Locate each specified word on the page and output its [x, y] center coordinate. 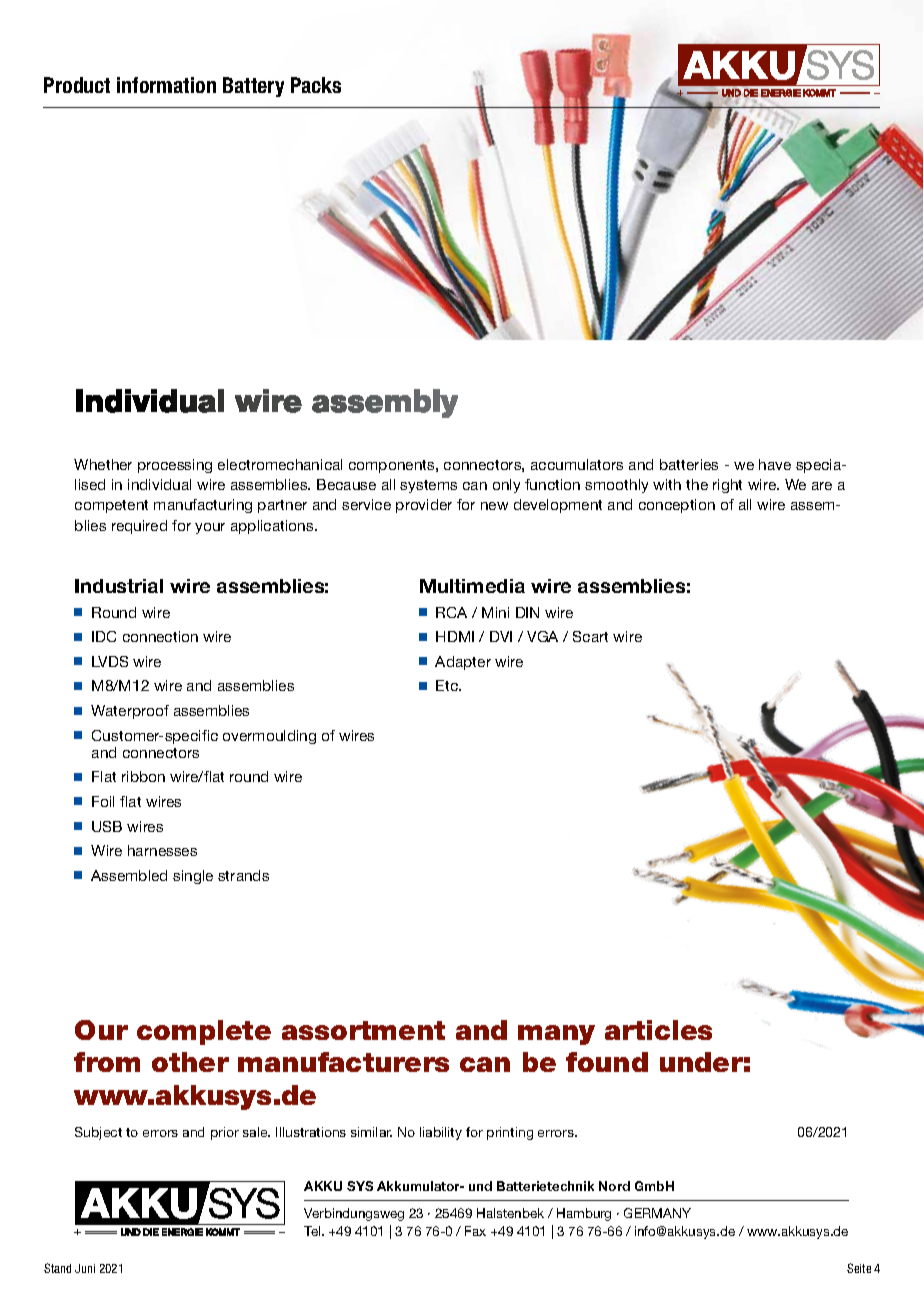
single [193, 877]
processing [175, 466]
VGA [542, 636]
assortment [363, 1030]
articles [658, 1030]
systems [428, 486]
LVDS [110, 661]
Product [77, 85]
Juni [85, 1268]
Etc [448, 685]
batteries [689, 464]
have [775, 464]
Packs [316, 85]
